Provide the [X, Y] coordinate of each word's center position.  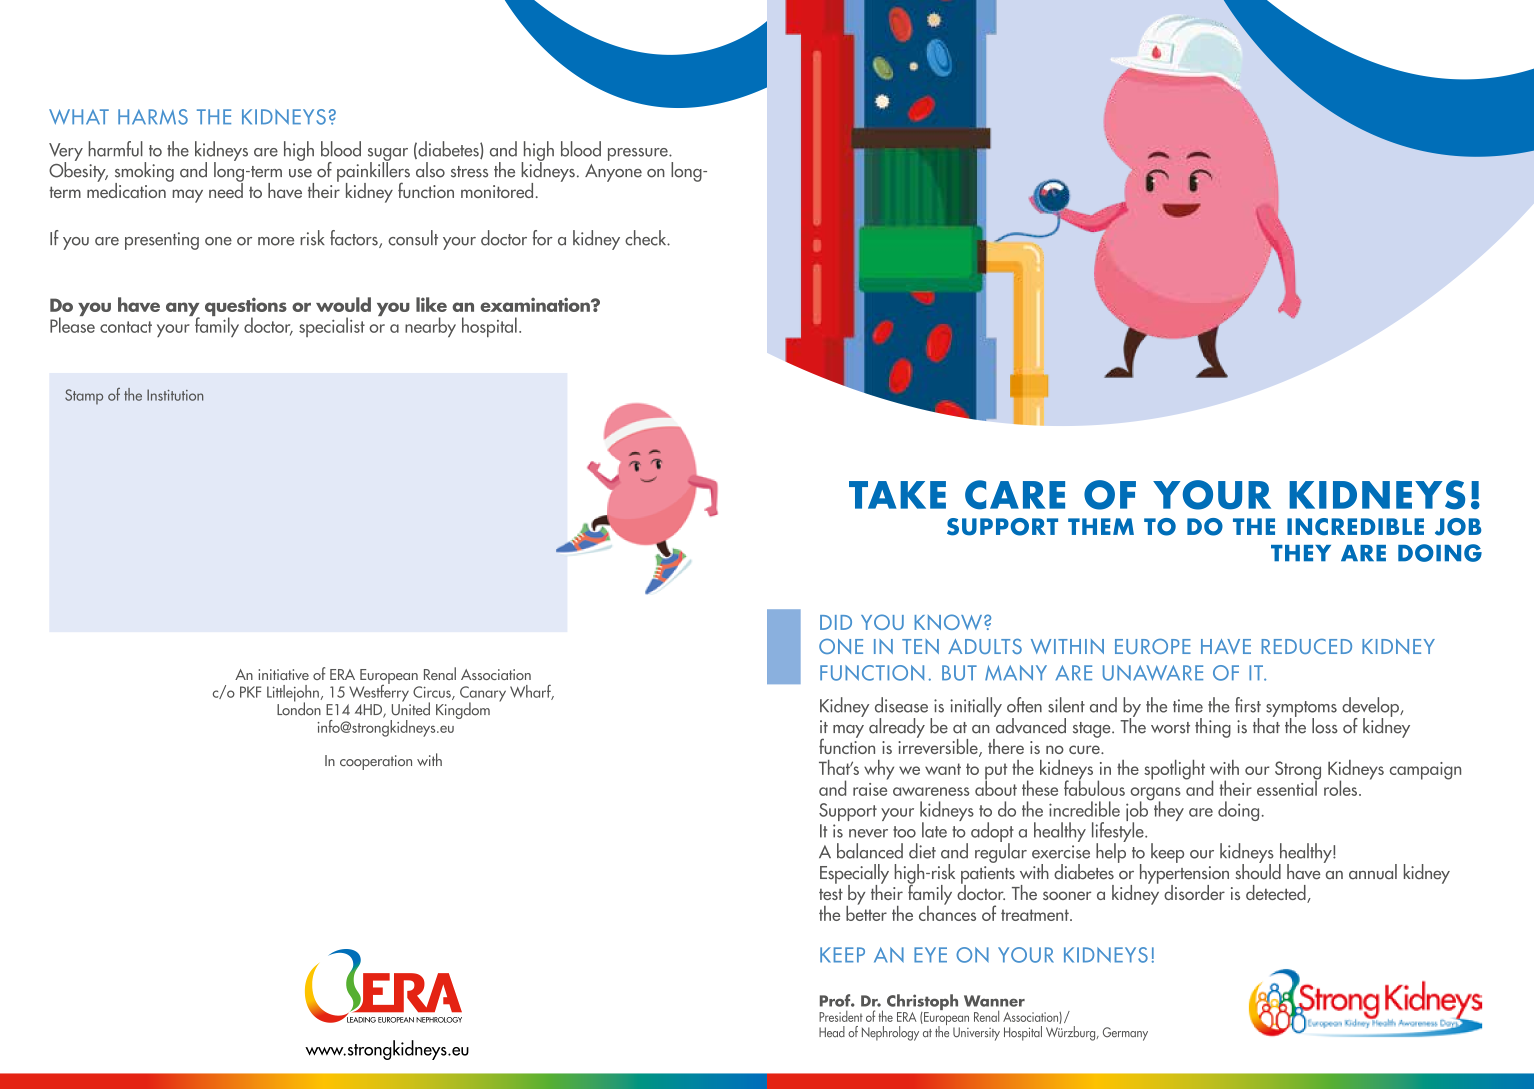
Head [832, 1032]
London [299, 708]
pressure [639, 154]
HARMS [153, 117]
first [1248, 705]
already [897, 728]
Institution [175, 395]
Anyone [613, 173]
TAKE [897, 495]
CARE [1015, 495]
